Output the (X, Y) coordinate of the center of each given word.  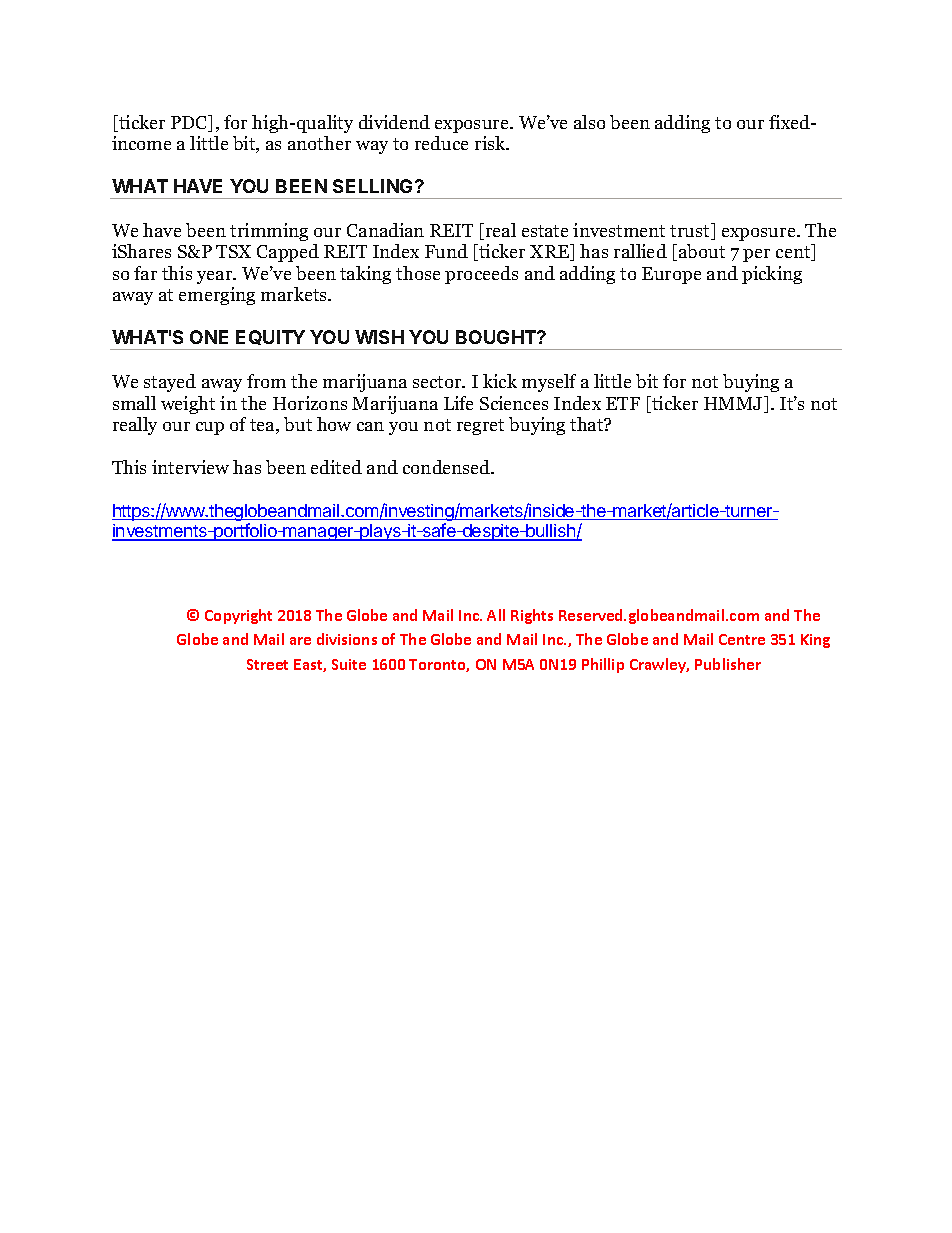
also (589, 122)
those (418, 273)
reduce (441, 143)
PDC (190, 123)
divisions (347, 639)
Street (267, 664)
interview (190, 467)
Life (458, 403)
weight (188, 405)
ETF (623, 403)
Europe (671, 275)
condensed (448, 467)
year (216, 277)
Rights (532, 616)
